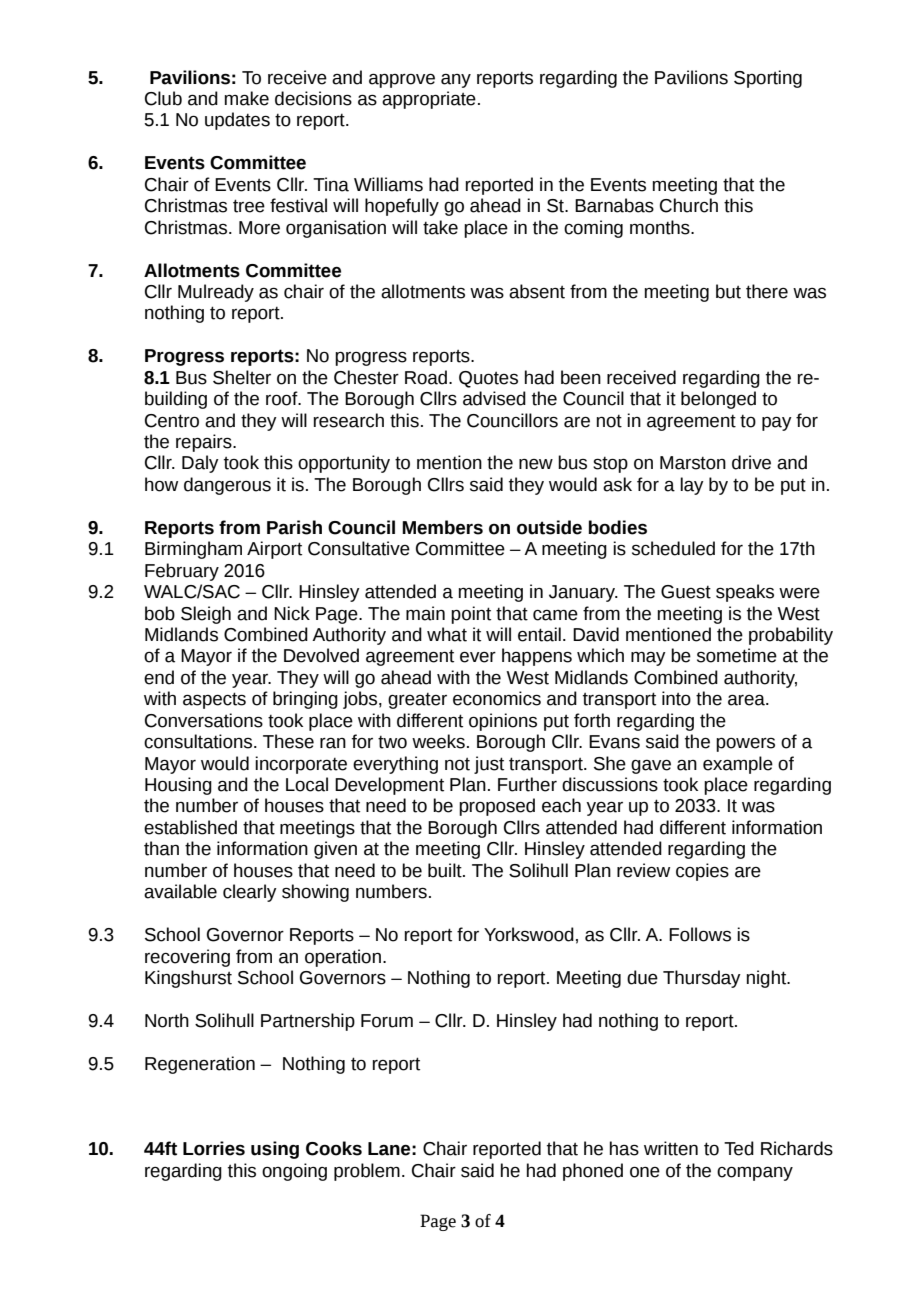 The width and height of the document is (924, 1308). I want to click on new, so click(536, 464).
